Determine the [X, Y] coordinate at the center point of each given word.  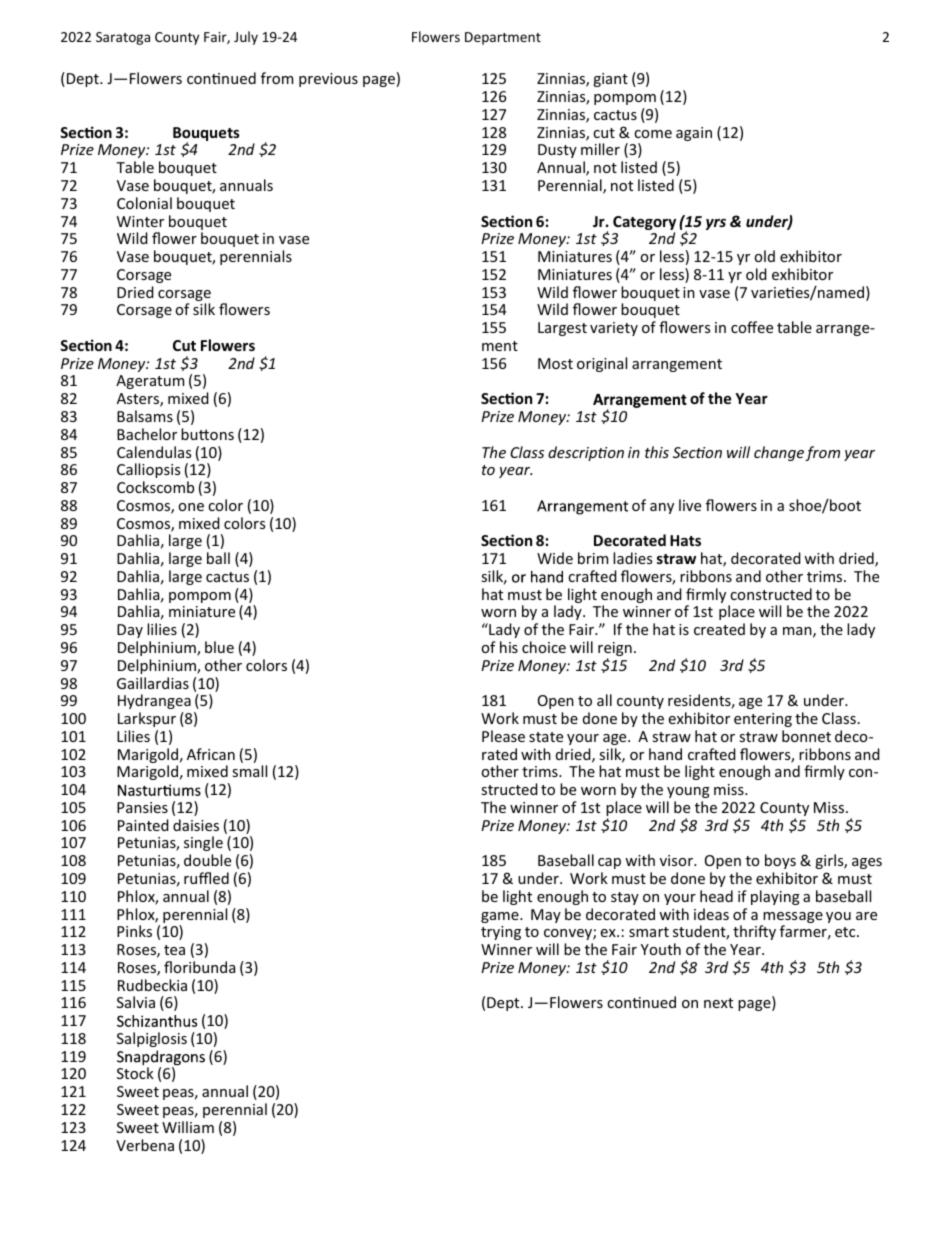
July [246, 38]
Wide [555, 558]
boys [780, 861]
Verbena [145, 1145]
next [718, 1003]
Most [555, 363]
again [694, 134]
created [719, 629]
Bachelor [147, 434]
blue [219, 647]
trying [501, 933]
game [501, 917]
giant [610, 80]
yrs [716, 224]
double [207, 860]
